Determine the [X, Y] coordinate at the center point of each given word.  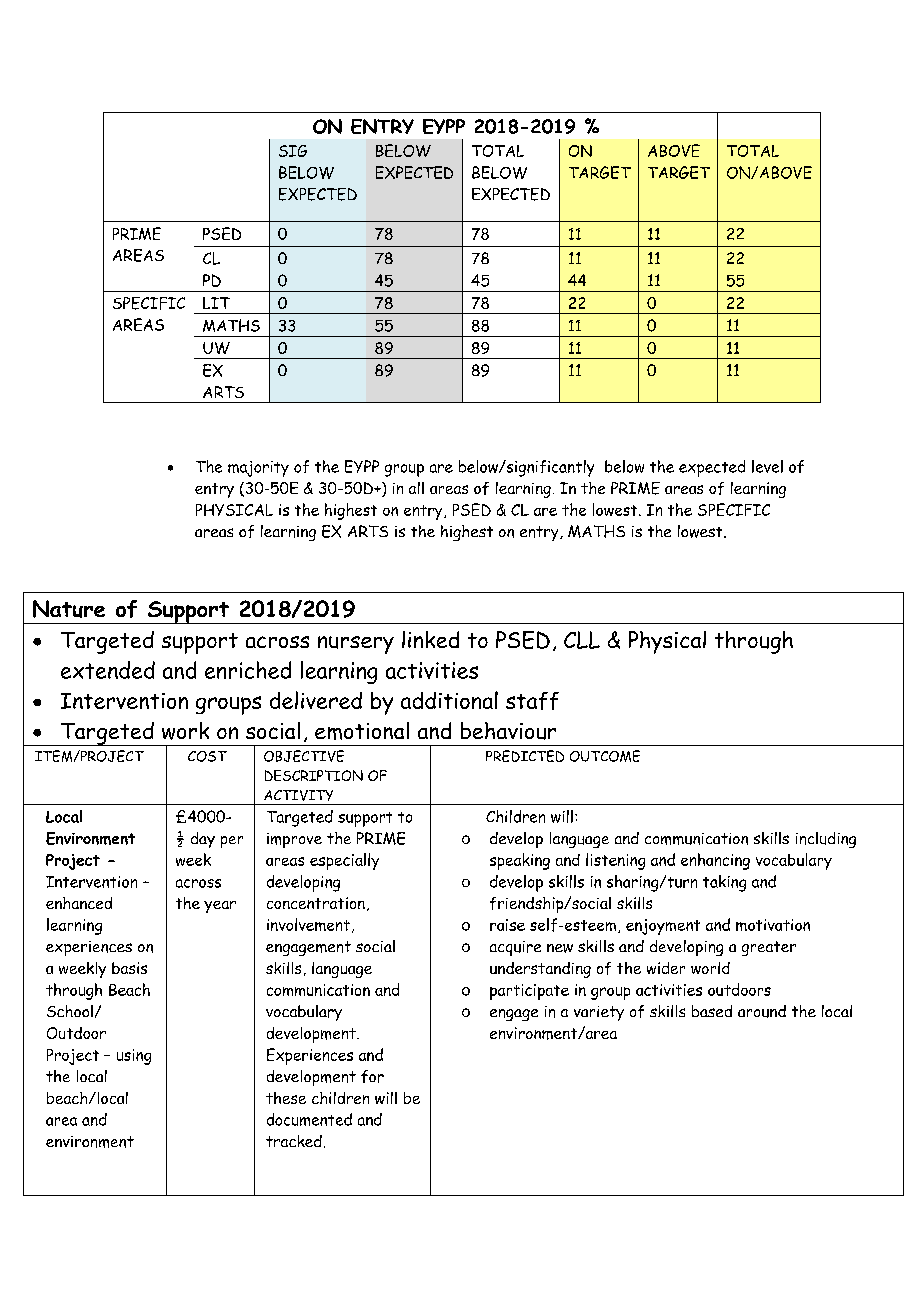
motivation [773, 925]
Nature [69, 609]
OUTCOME [605, 756]
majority [258, 469]
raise [507, 925]
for [372, 1076]
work [185, 731]
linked [430, 639]
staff [532, 701]
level [767, 466]
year [220, 907]
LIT [216, 303]
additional [449, 700]
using [134, 1057]
